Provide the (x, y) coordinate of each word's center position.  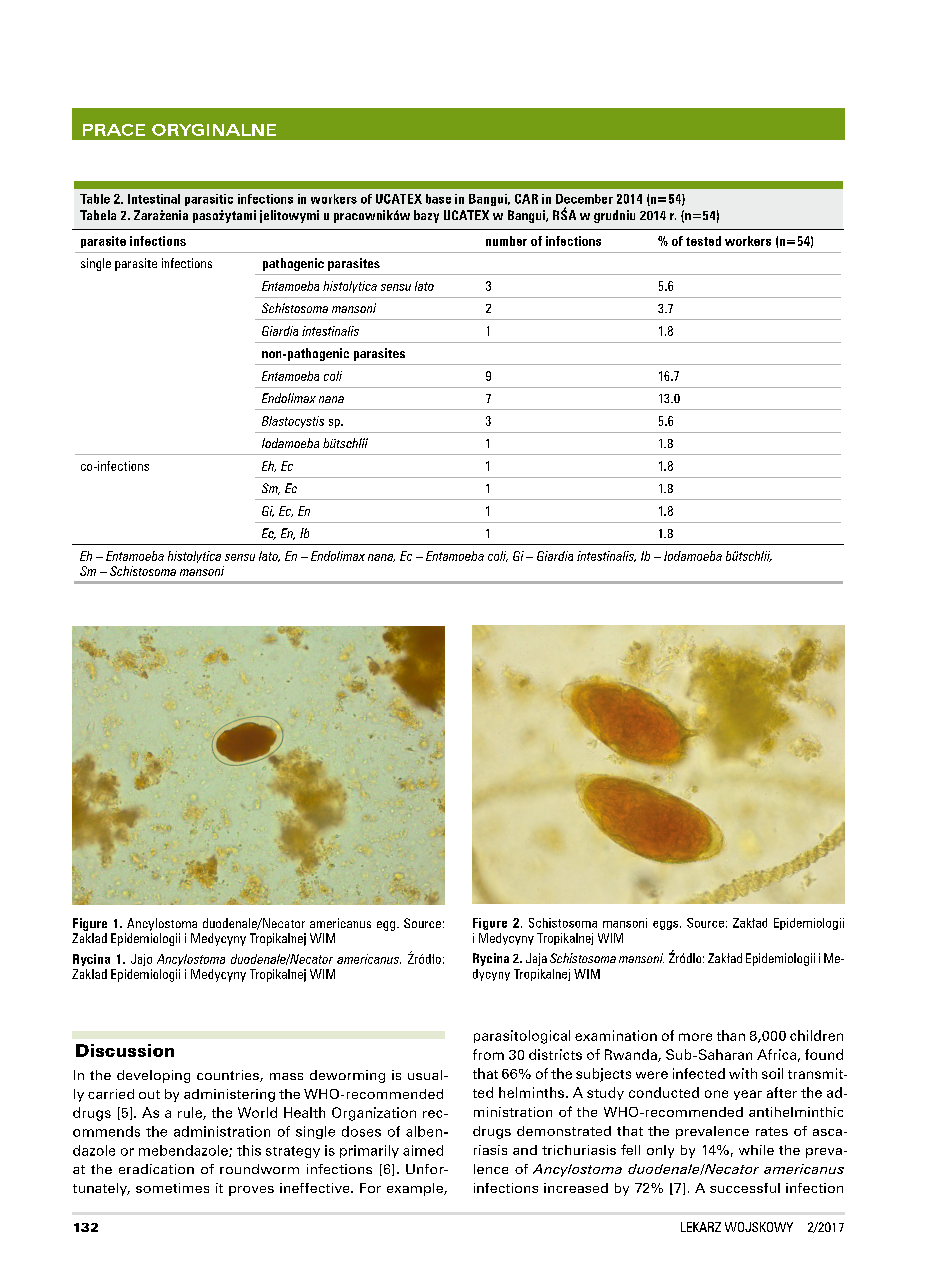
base (438, 199)
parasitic (209, 200)
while (756, 1150)
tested (703, 241)
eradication (156, 1169)
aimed (423, 1150)
